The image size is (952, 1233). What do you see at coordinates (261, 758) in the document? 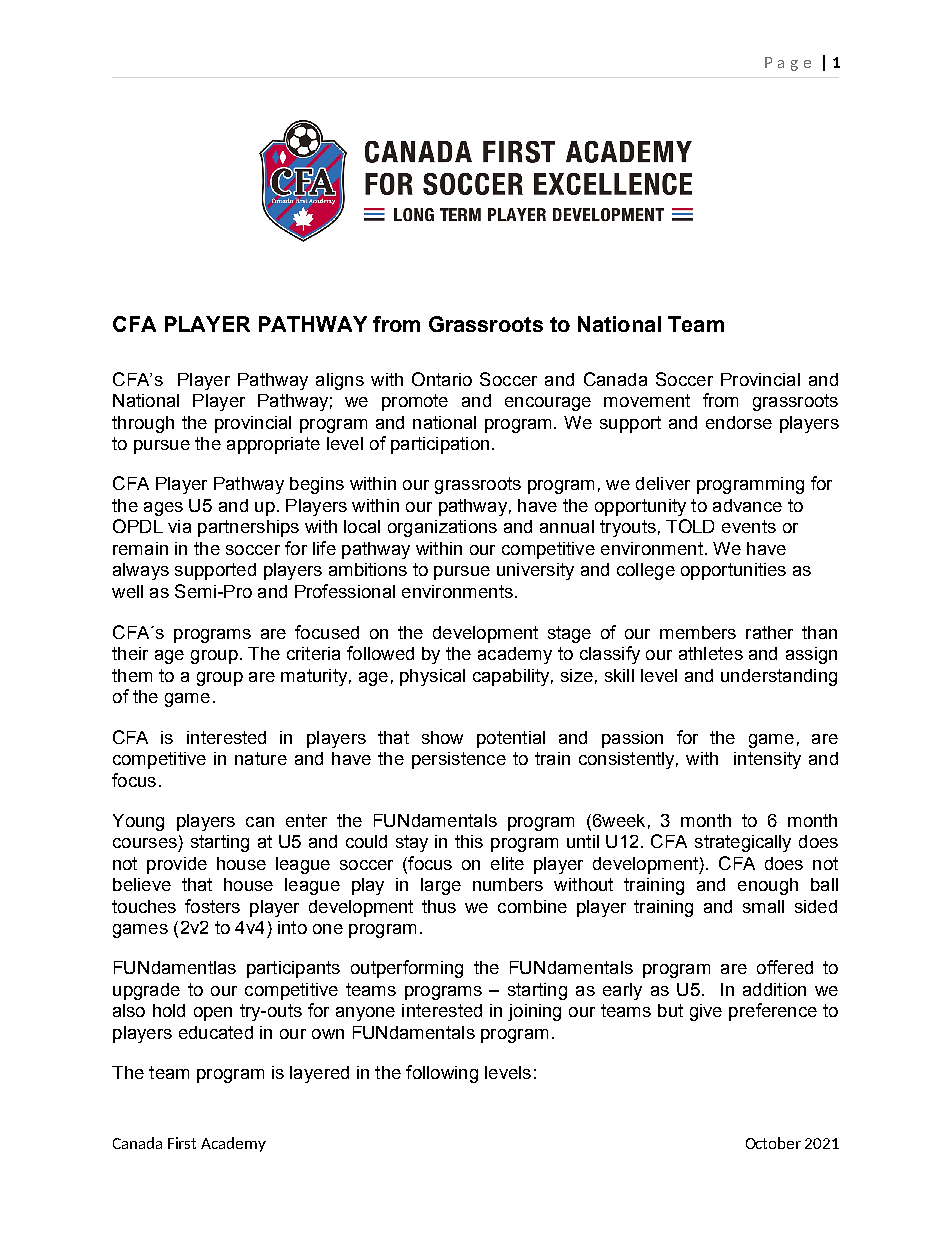
I see `nature` at bounding box center [261, 758].
